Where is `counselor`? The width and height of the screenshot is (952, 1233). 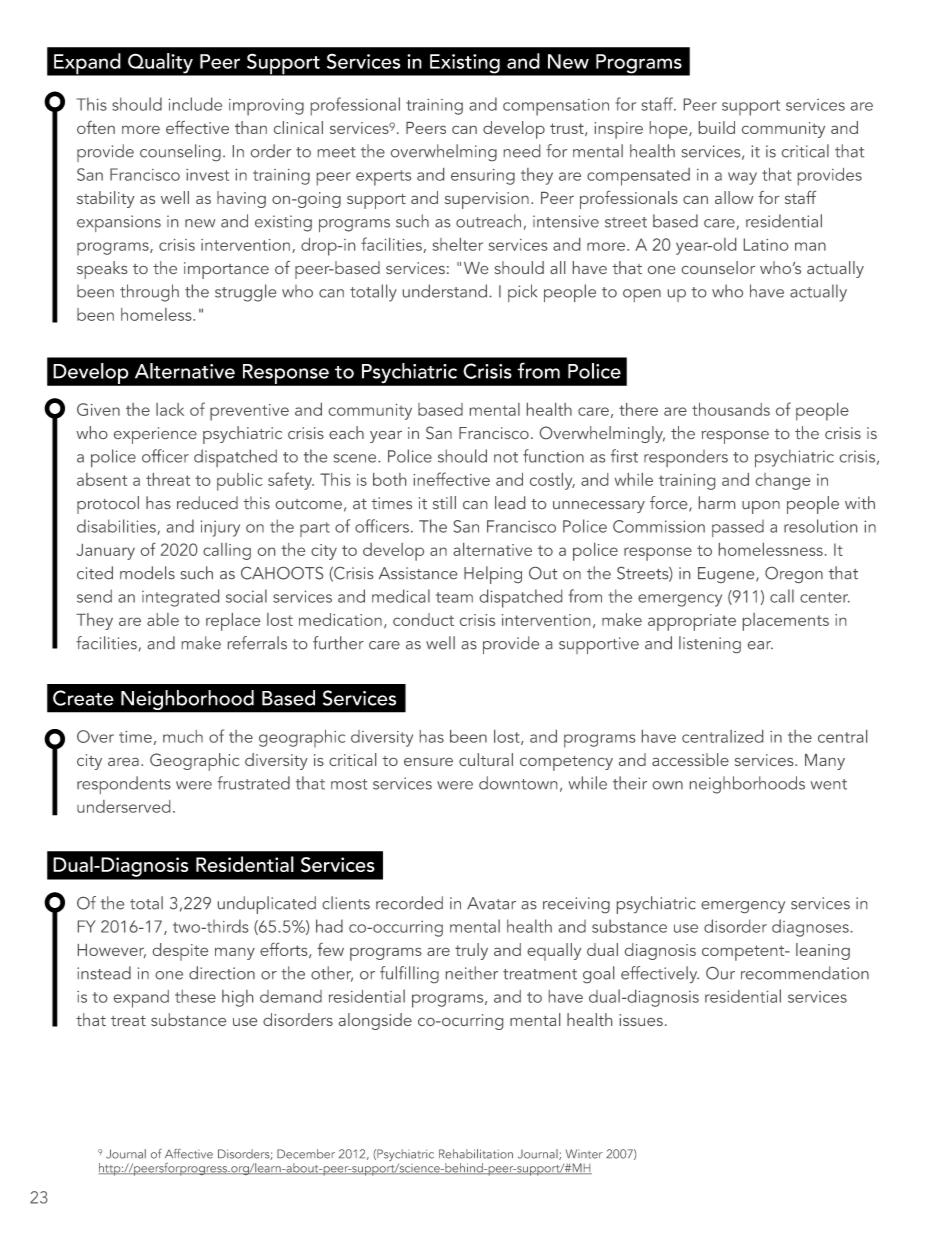
counselor is located at coordinates (718, 267).
